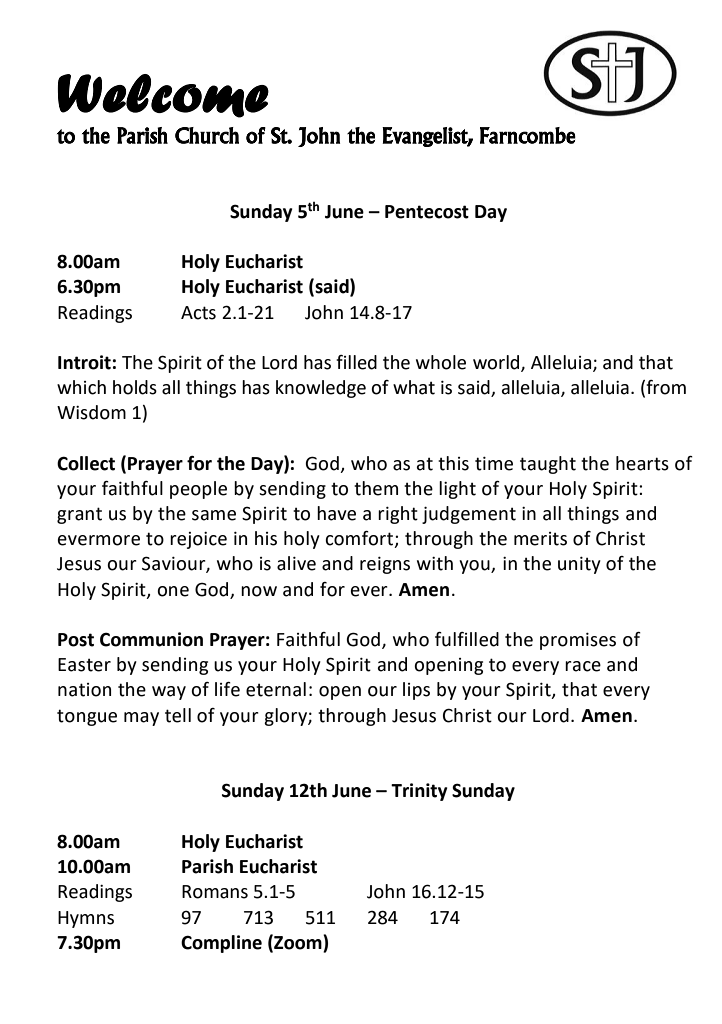 Image resolution: width=722 pixels, height=1024 pixels. I want to click on Pentecost, so click(427, 212).
